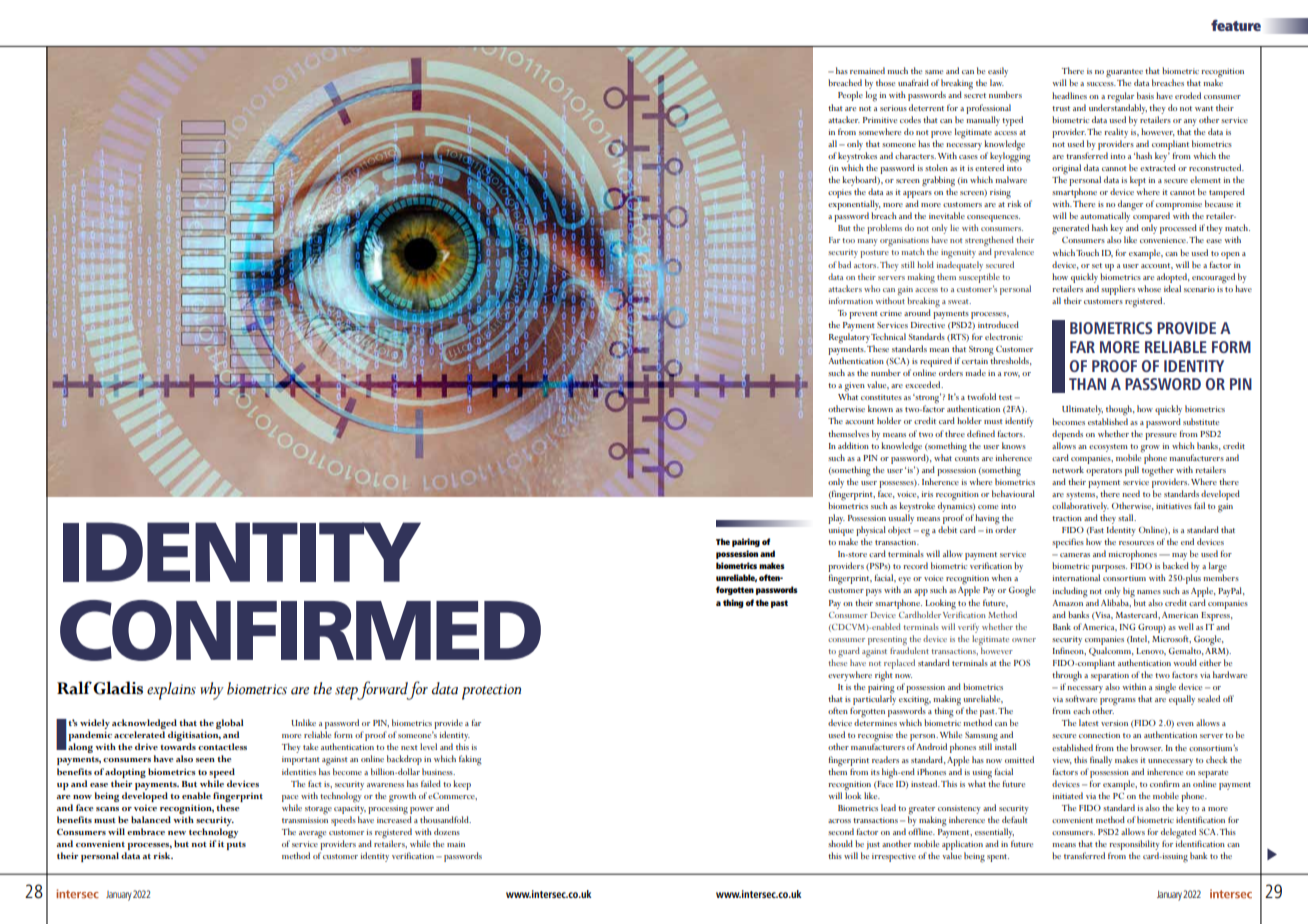  I want to click on purposes, so click(1109, 570).
